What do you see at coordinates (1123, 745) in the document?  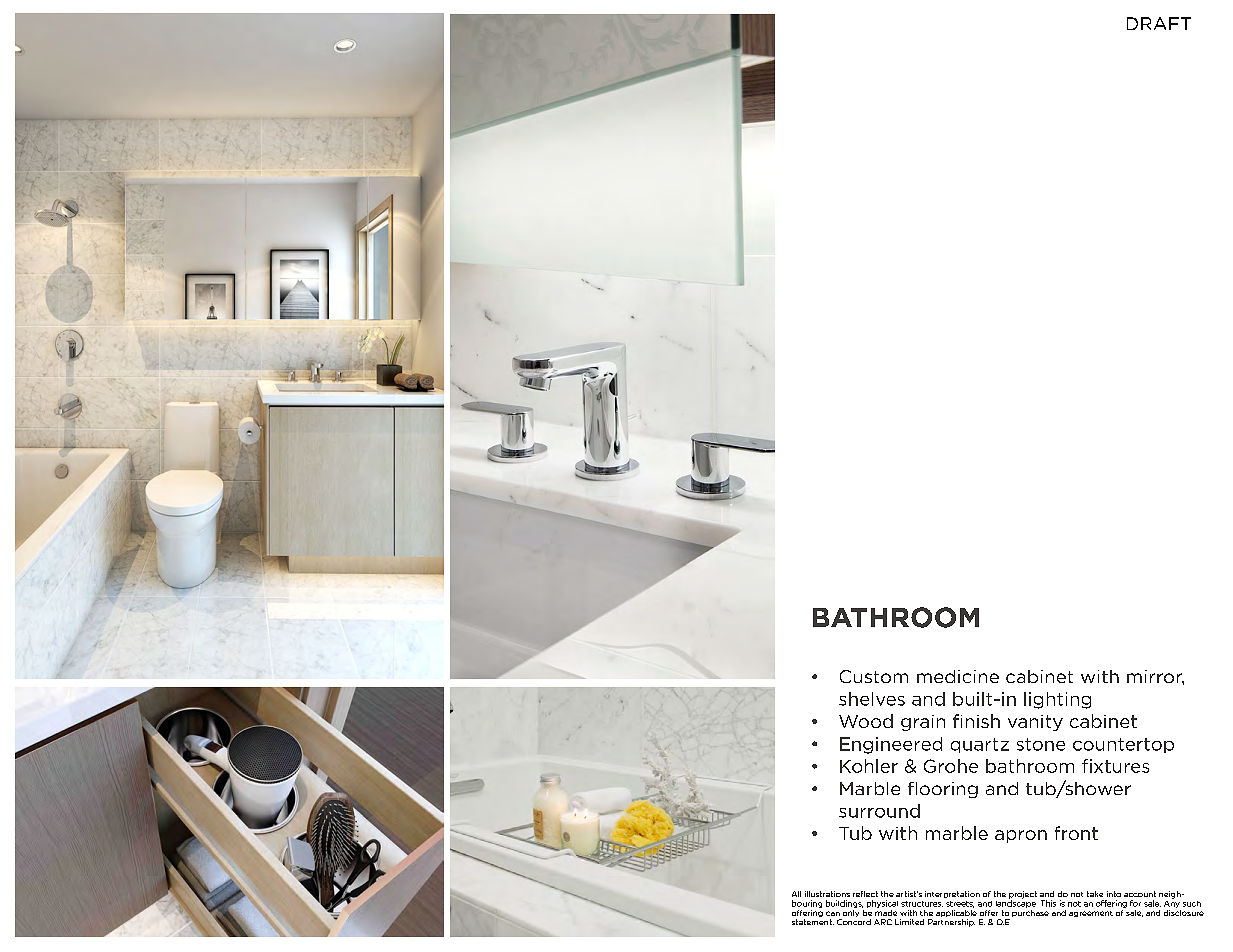 I see `countertop` at bounding box center [1123, 745].
